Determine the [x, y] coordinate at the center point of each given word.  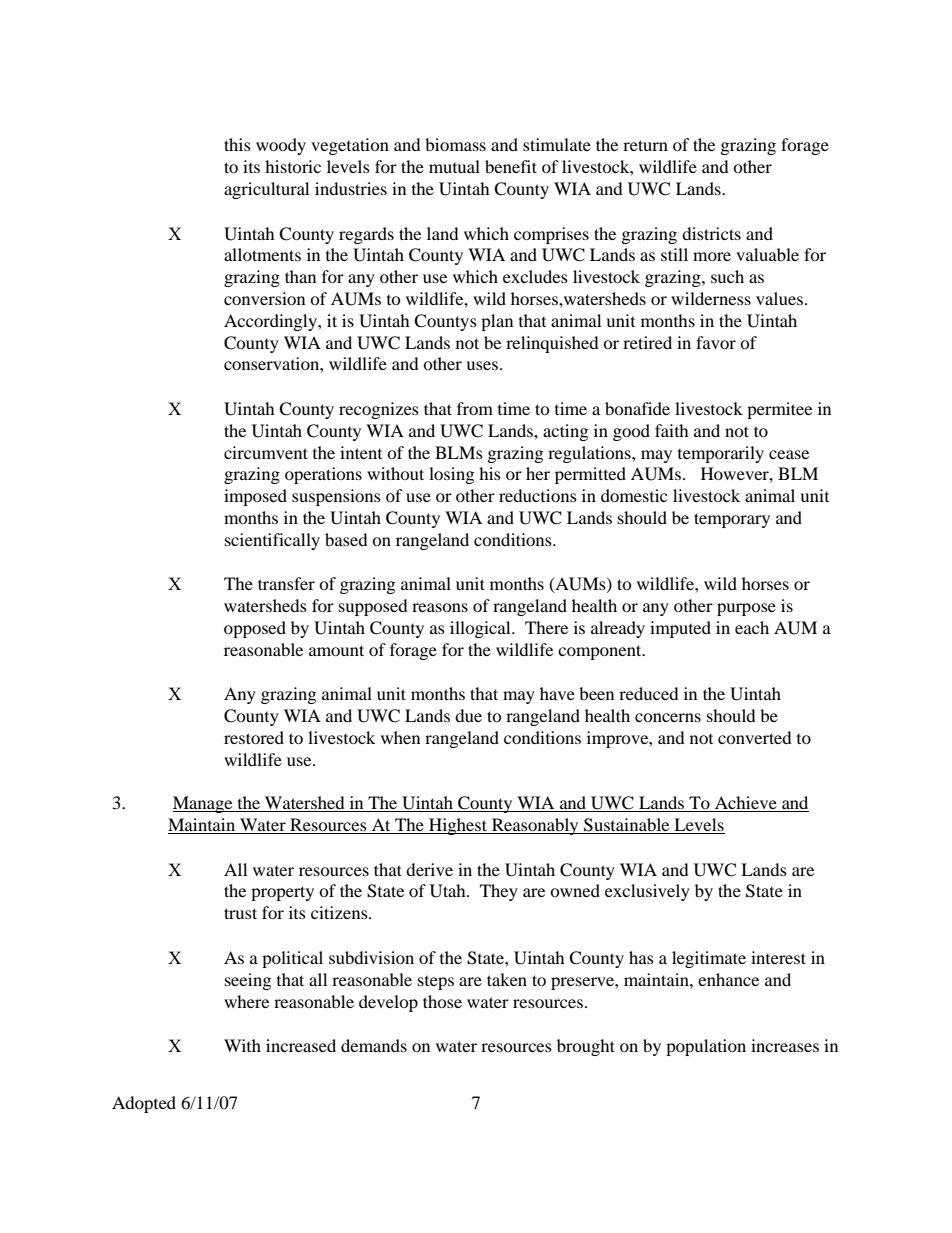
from [475, 408]
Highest [458, 826]
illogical [481, 629]
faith [672, 430]
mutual [454, 166]
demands [374, 1045]
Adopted [144, 1104]
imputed [680, 629]
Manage [204, 804]
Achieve [746, 804]
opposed [255, 629]
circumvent [266, 452]
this [237, 144]
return [645, 145]
